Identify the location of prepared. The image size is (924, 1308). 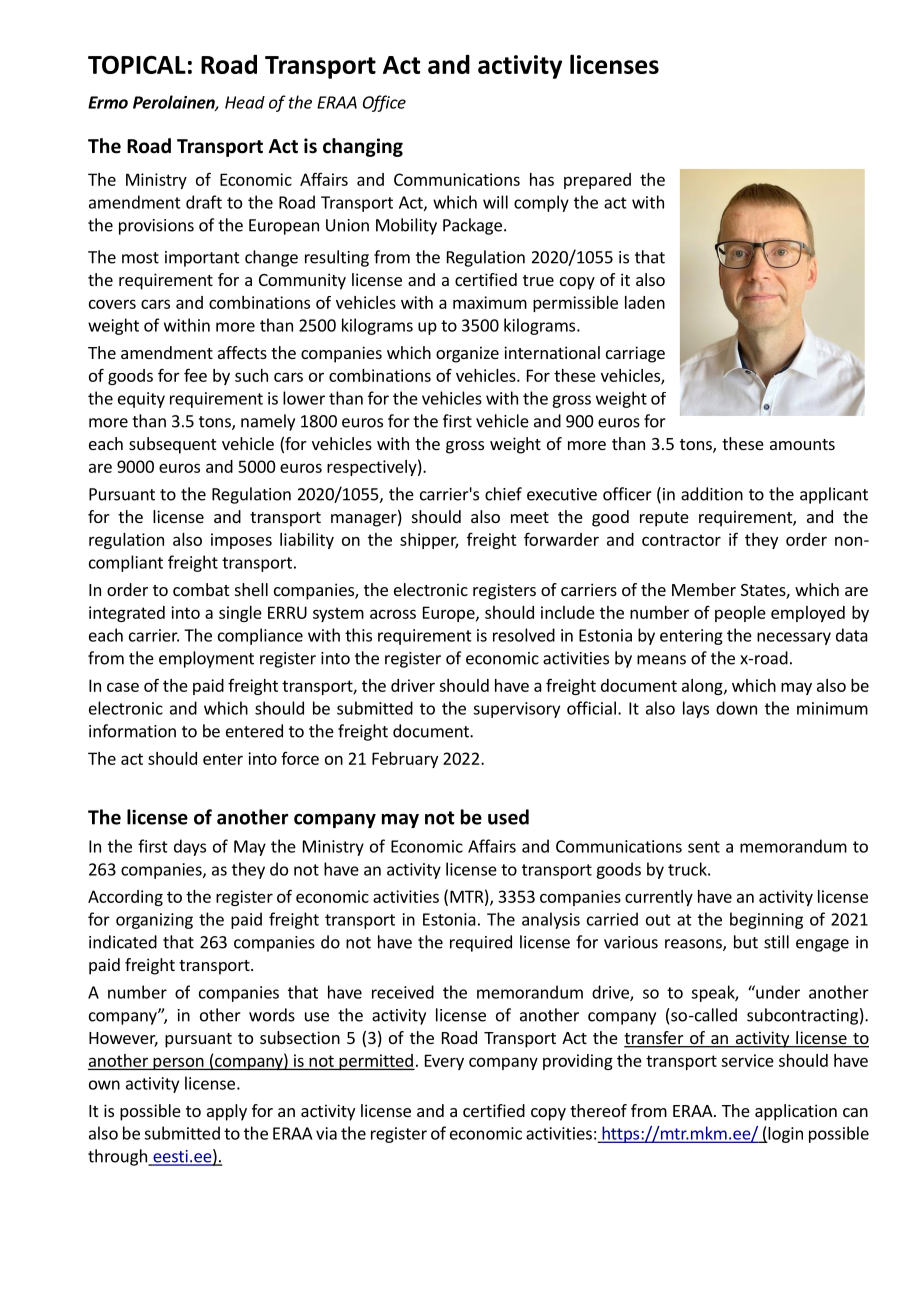
(597, 181).
